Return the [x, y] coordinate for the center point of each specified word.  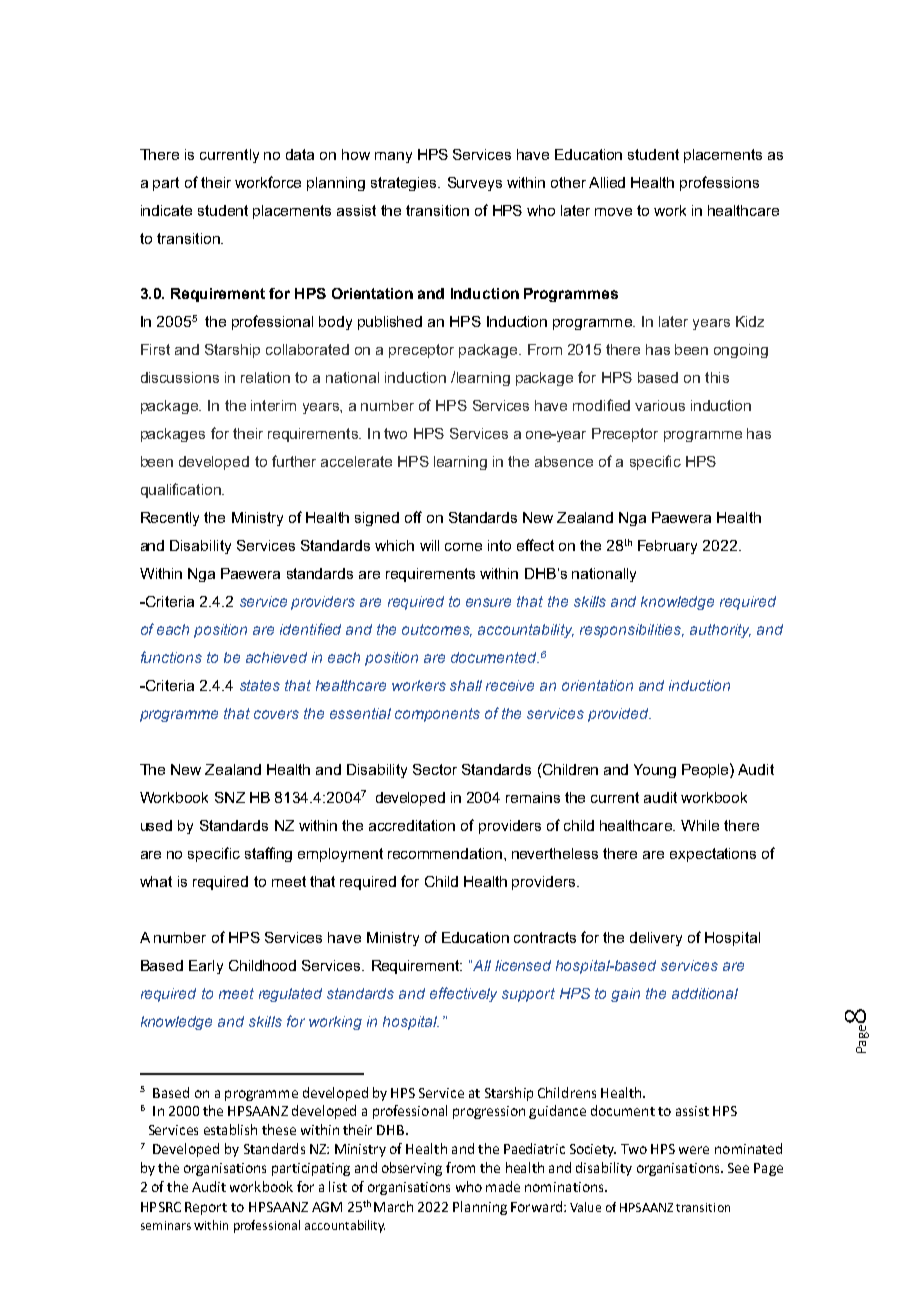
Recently [170, 519]
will [429, 545]
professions [719, 183]
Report [206, 1208]
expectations [713, 855]
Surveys [475, 184]
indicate [166, 210]
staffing [268, 854]
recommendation [445, 853]
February [667, 547]
